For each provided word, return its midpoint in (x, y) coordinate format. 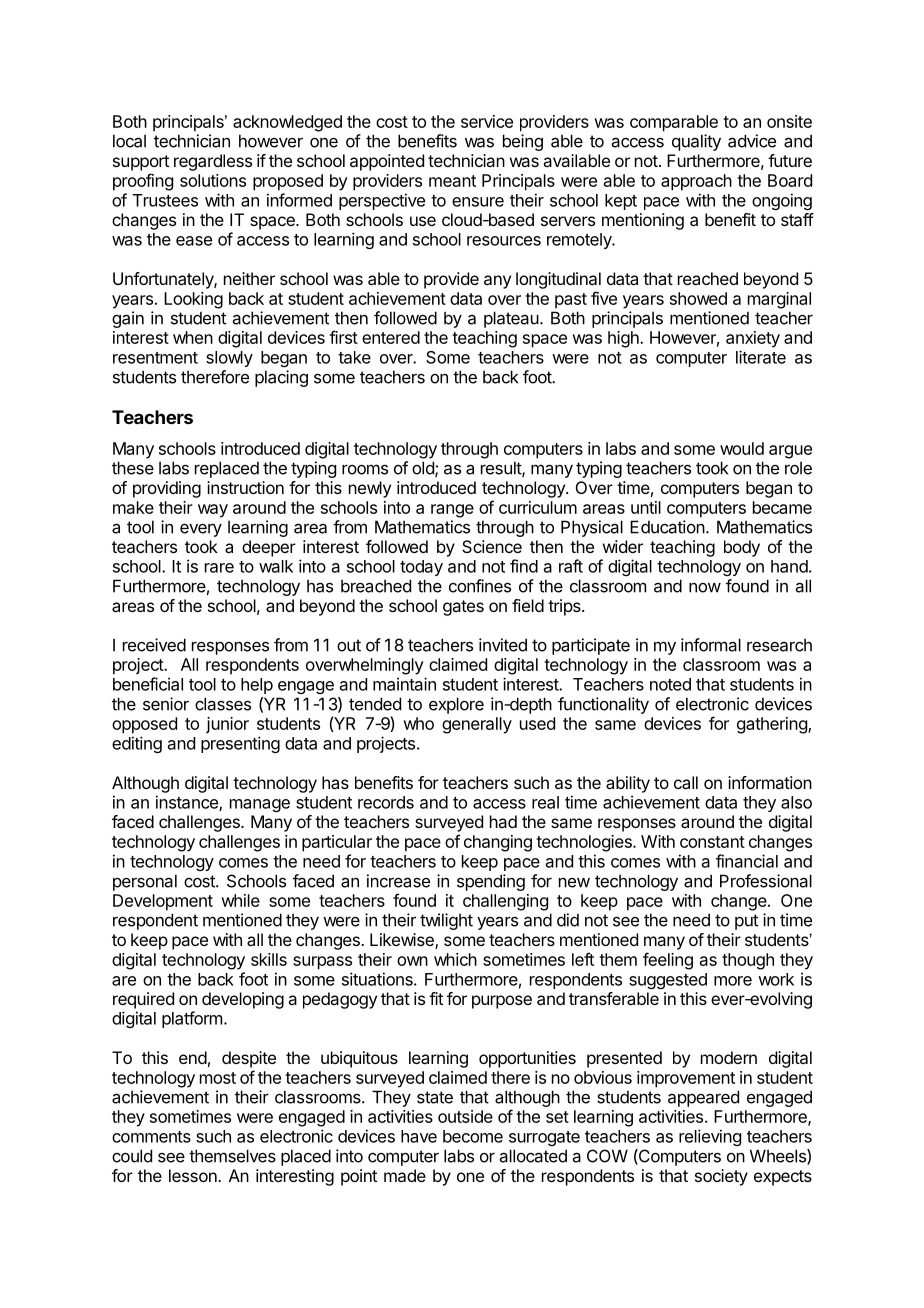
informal (711, 645)
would (742, 448)
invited (503, 645)
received (154, 645)
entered (391, 337)
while (240, 900)
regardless (213, 162)
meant (452, 181)
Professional (766, 881)
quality (696, 142)
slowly (229, 359)
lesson (194, 1175)
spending (491, 882)
